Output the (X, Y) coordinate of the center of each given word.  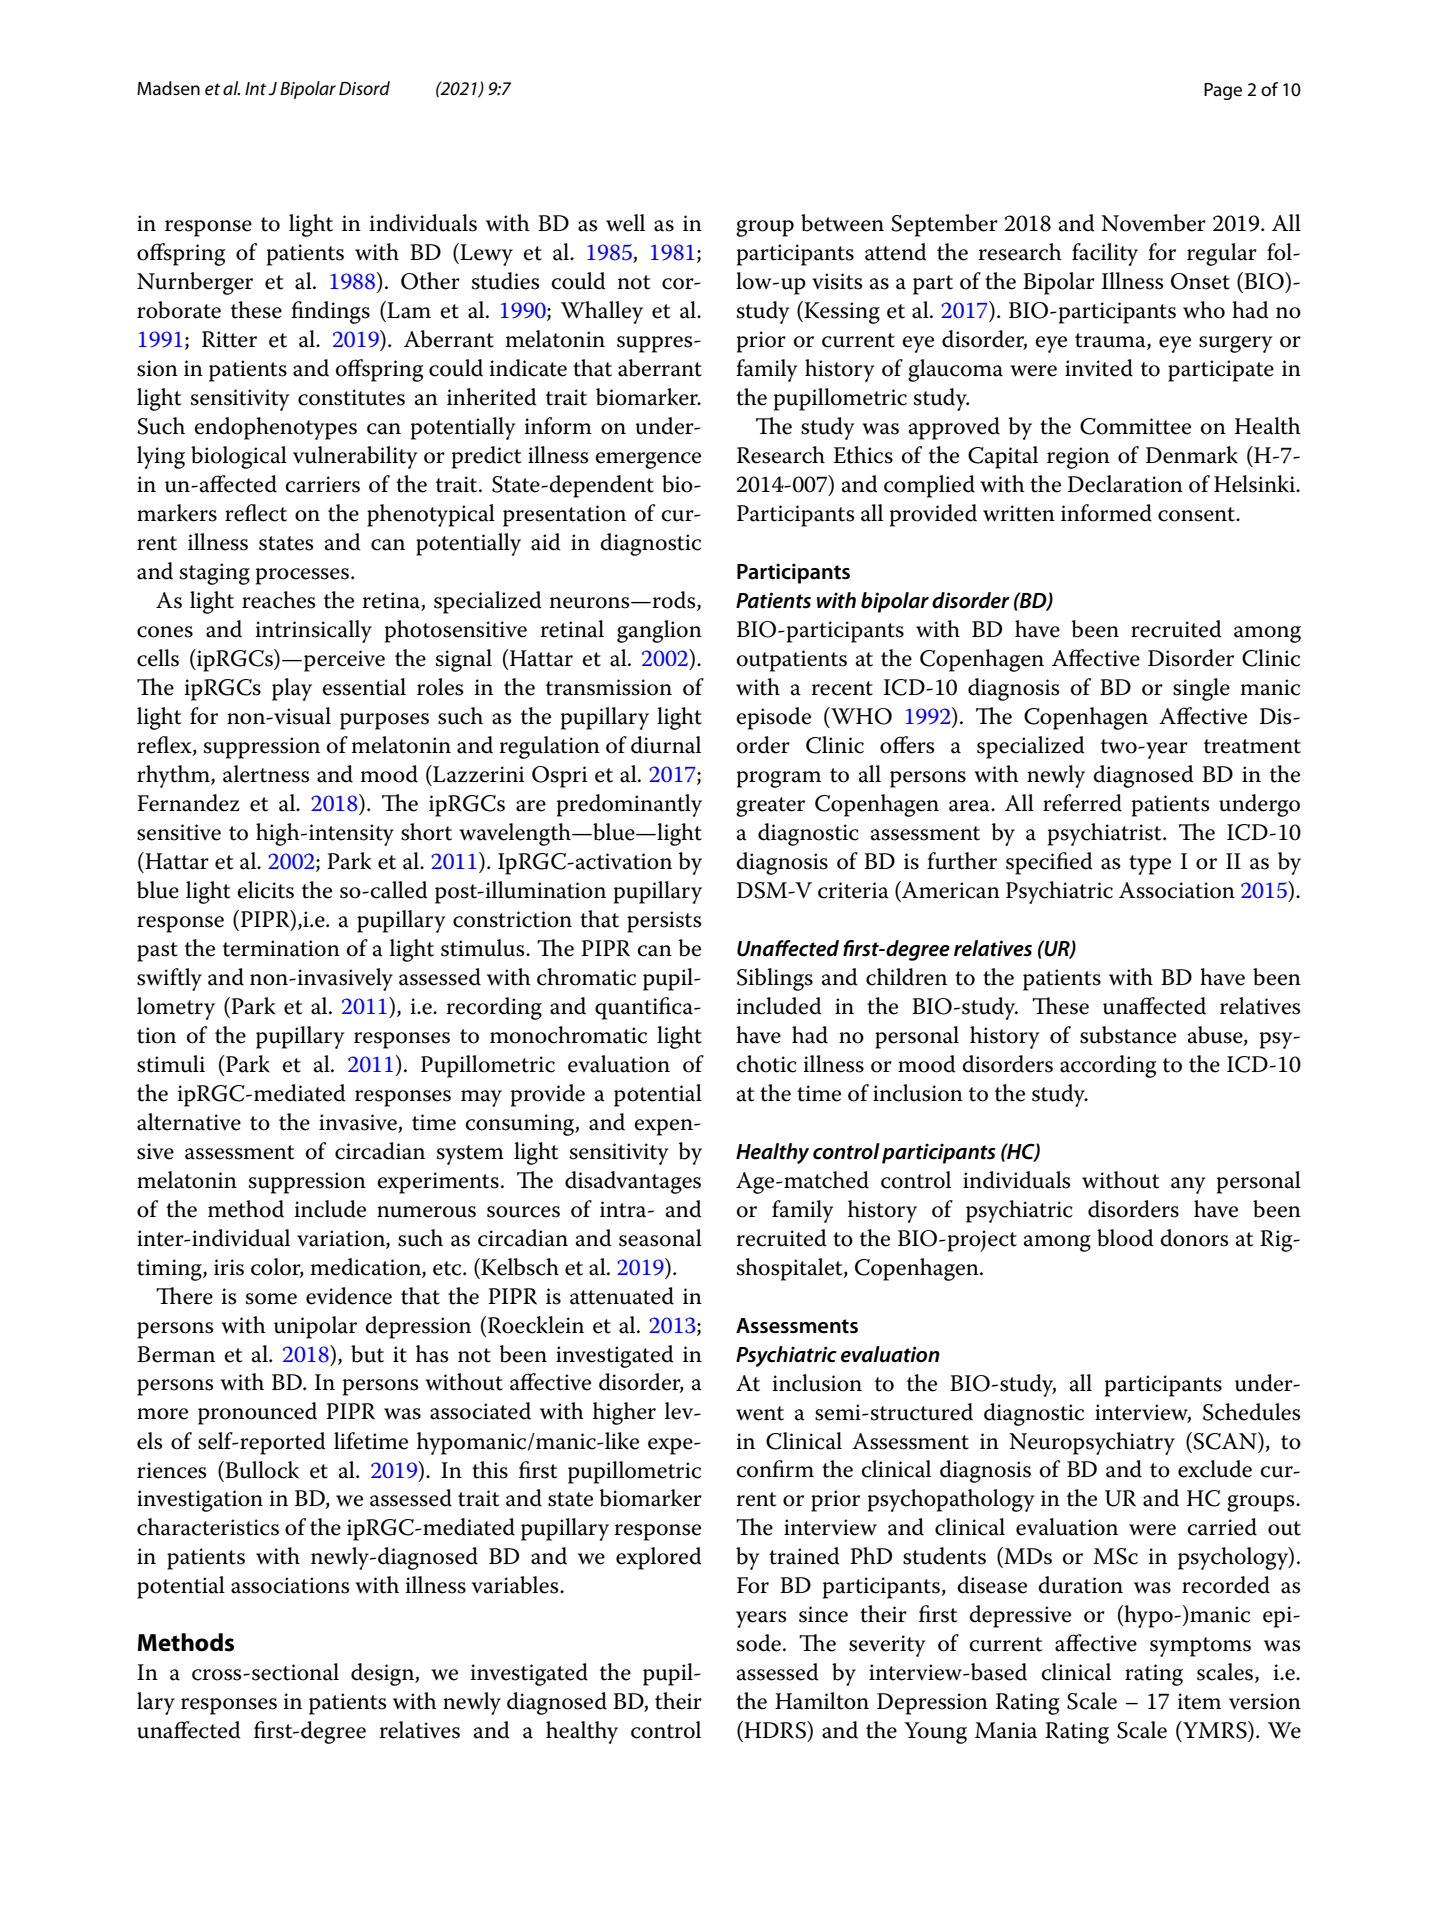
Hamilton (822, 1701)
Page (1223, 91)
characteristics (208, 1527)
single (1201, 689)
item (1199, 1701)
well (625, 223)
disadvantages (633, 1182)
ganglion (659, 631)
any (1188, 1185)
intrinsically (313, 631)
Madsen (168, 88)
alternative (189, 1122)
